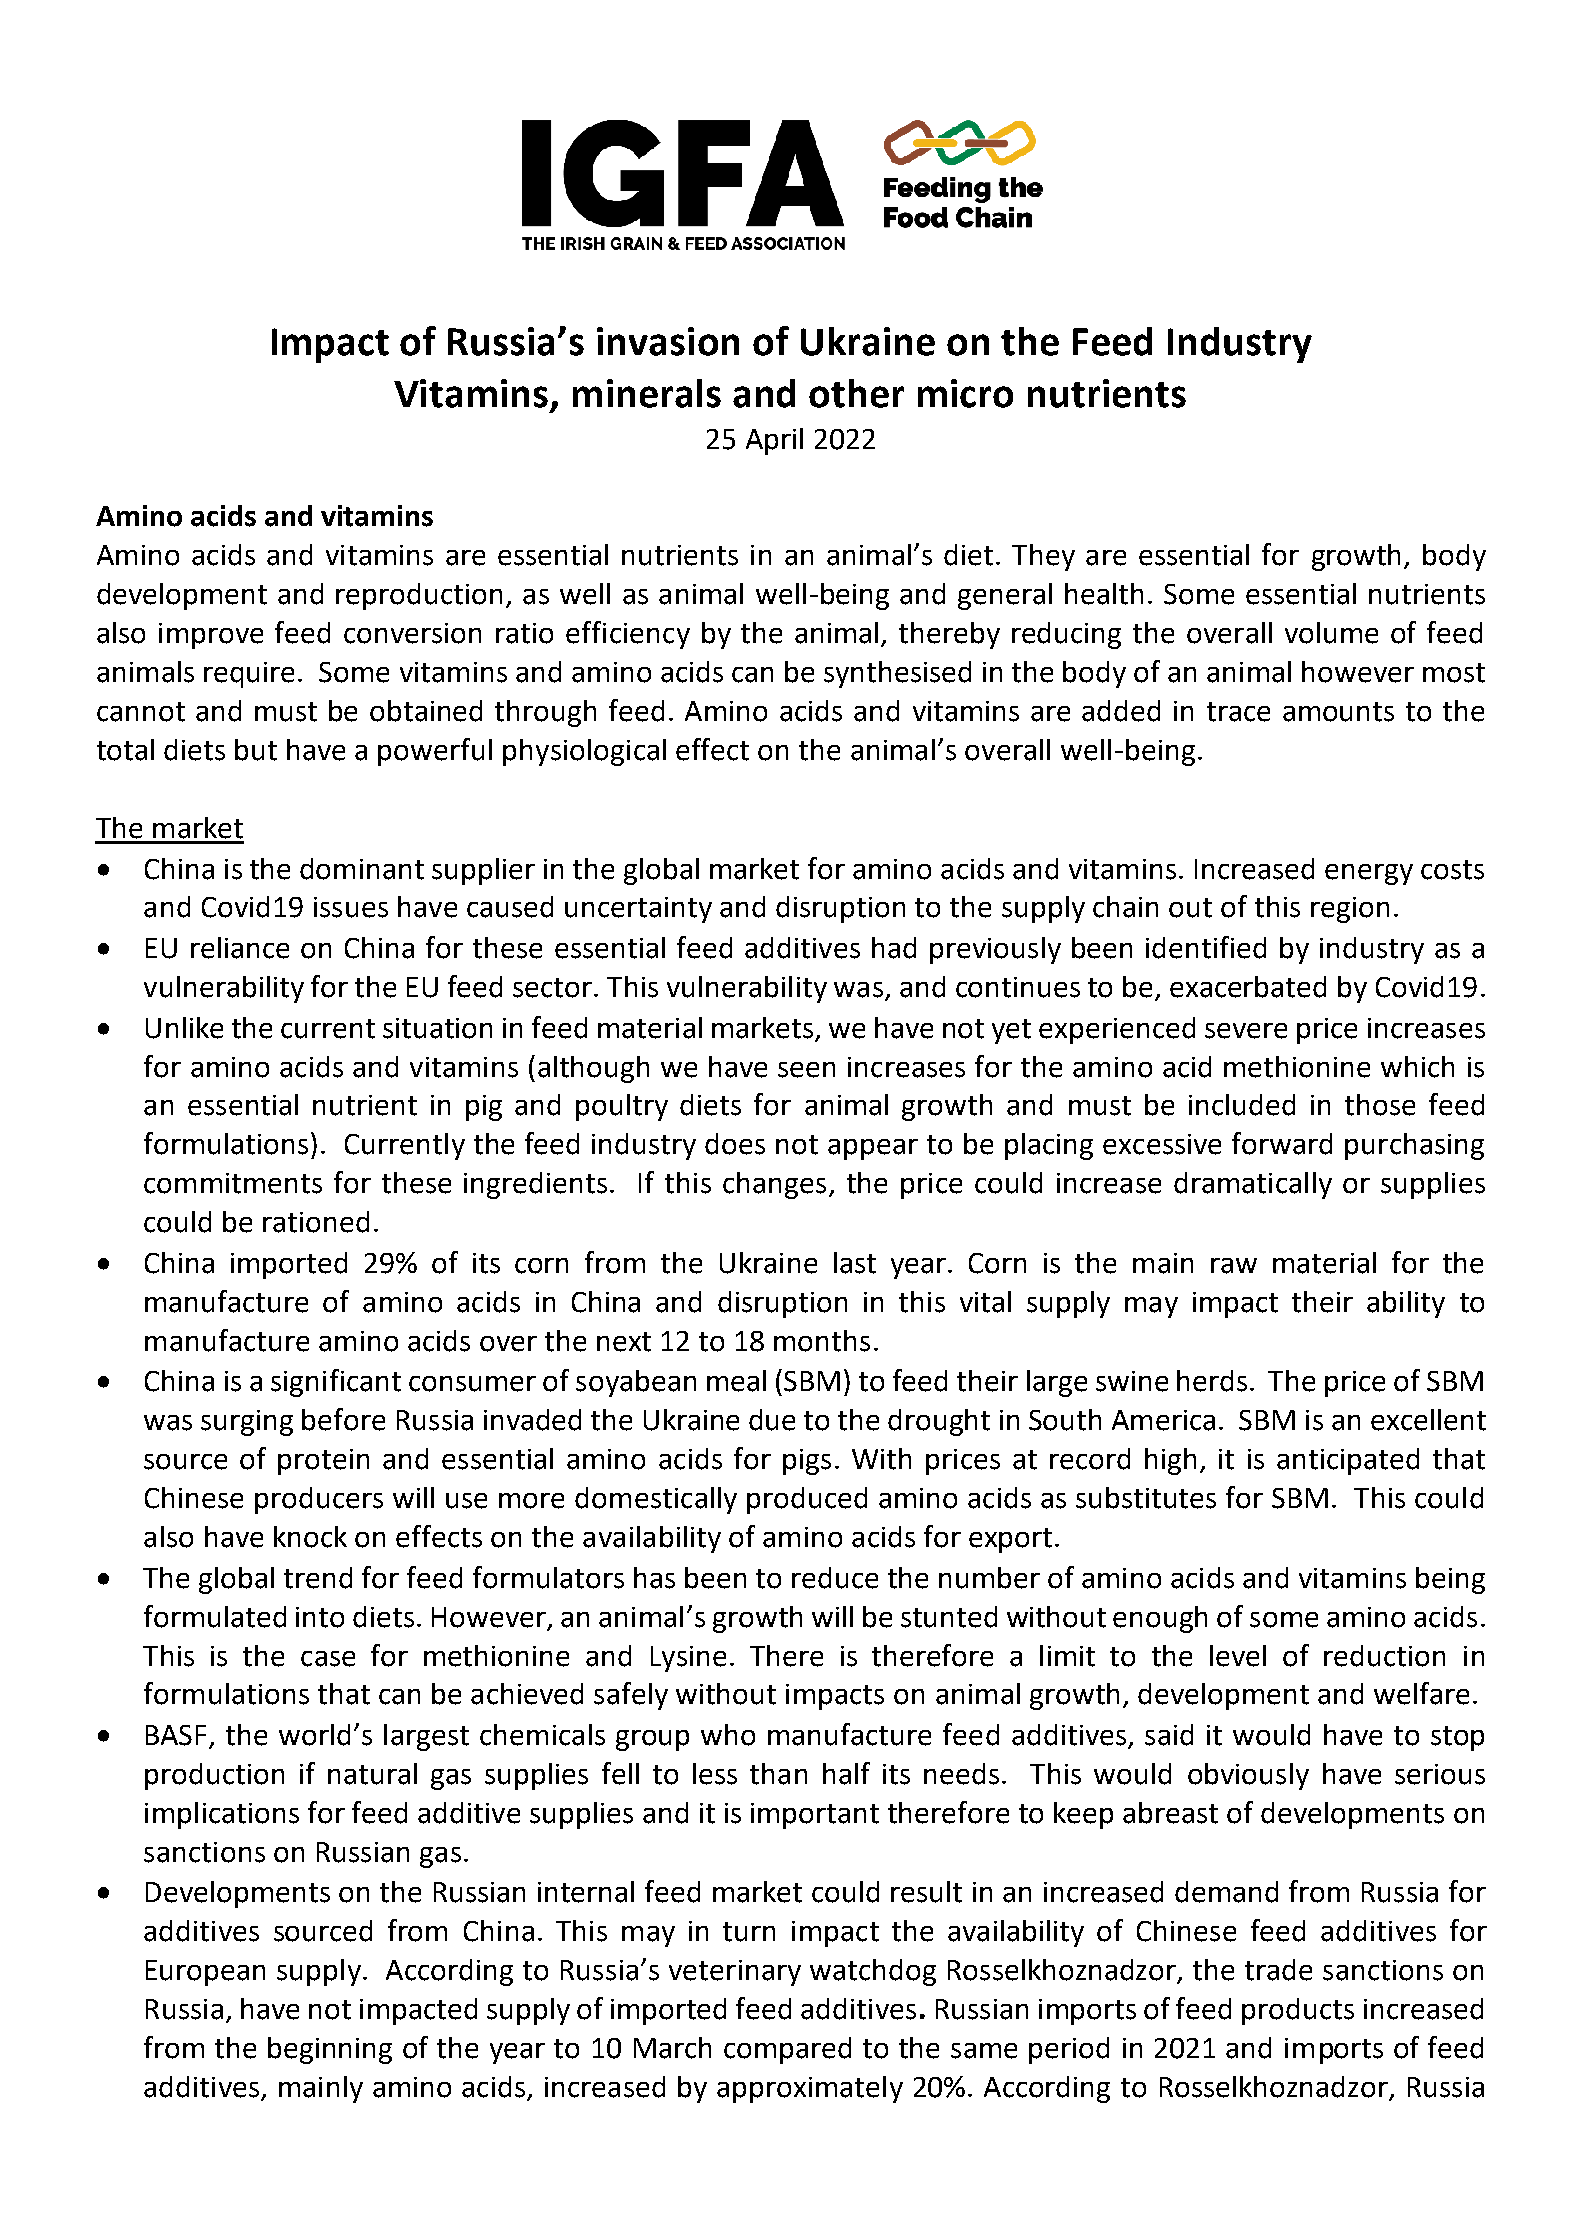 This screenshot has width=1582, height=2237. I want to click on other, so click(856, 393).
